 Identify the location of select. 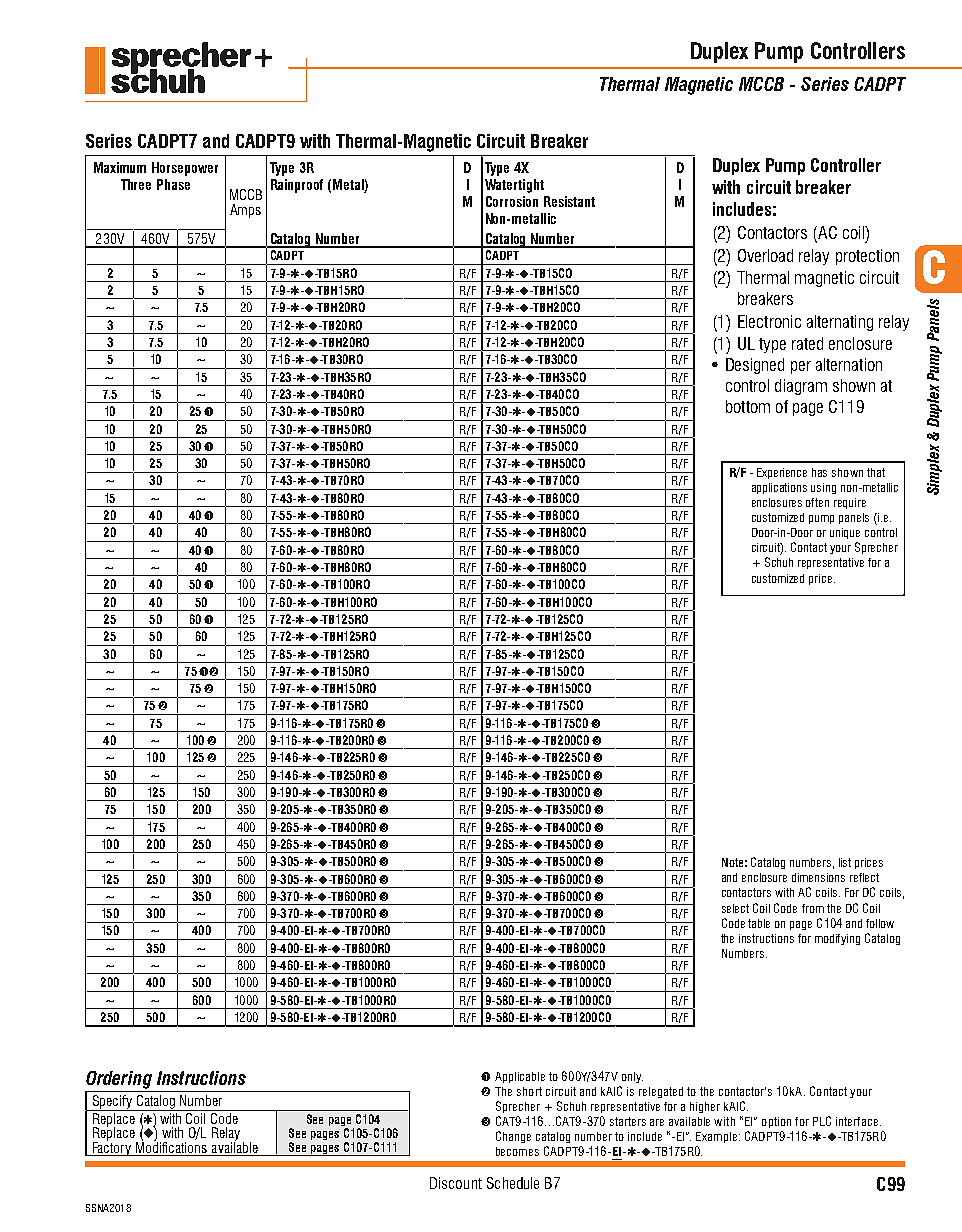
(735, 908).
